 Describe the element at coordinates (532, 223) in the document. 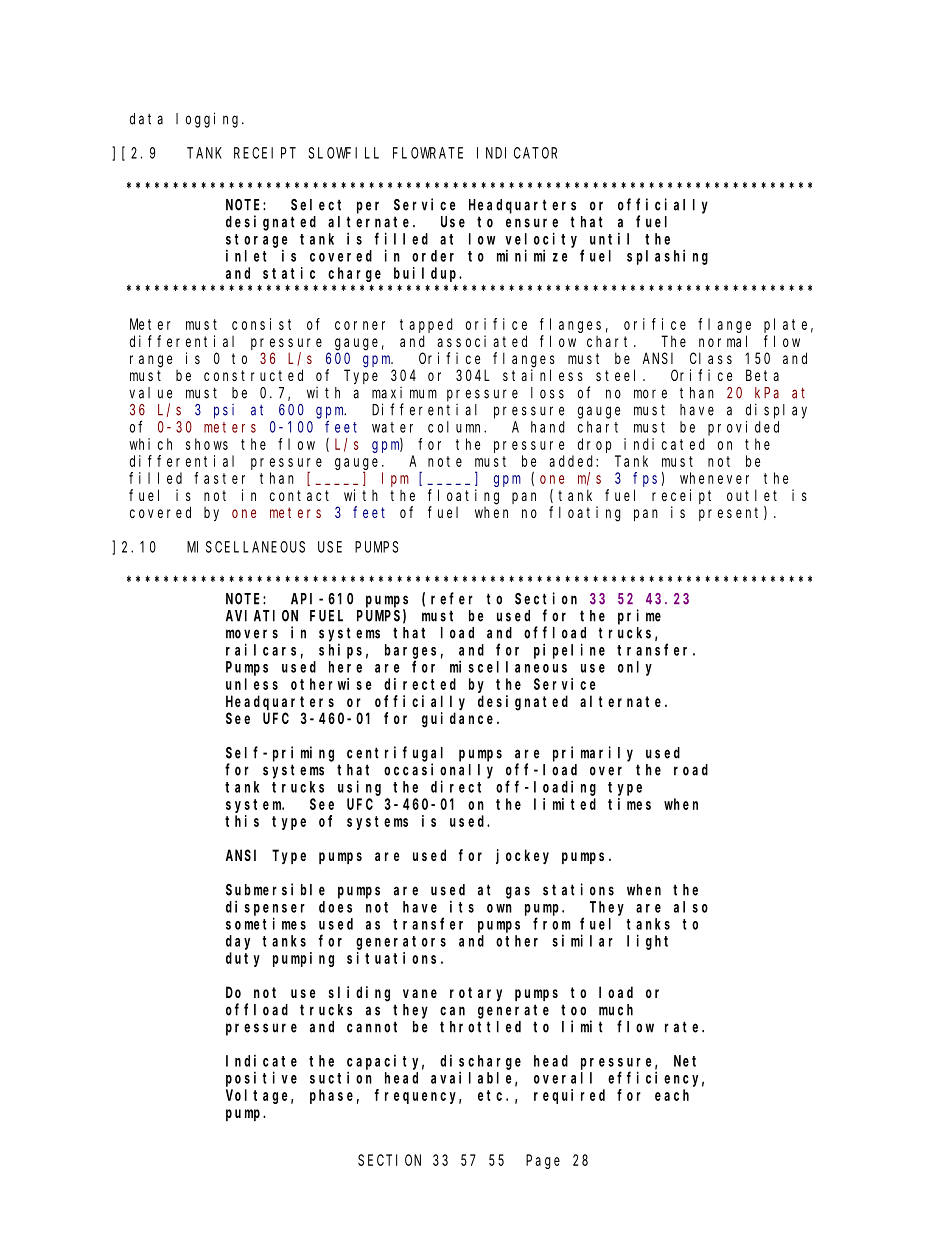

I see `ensure` at that location.
